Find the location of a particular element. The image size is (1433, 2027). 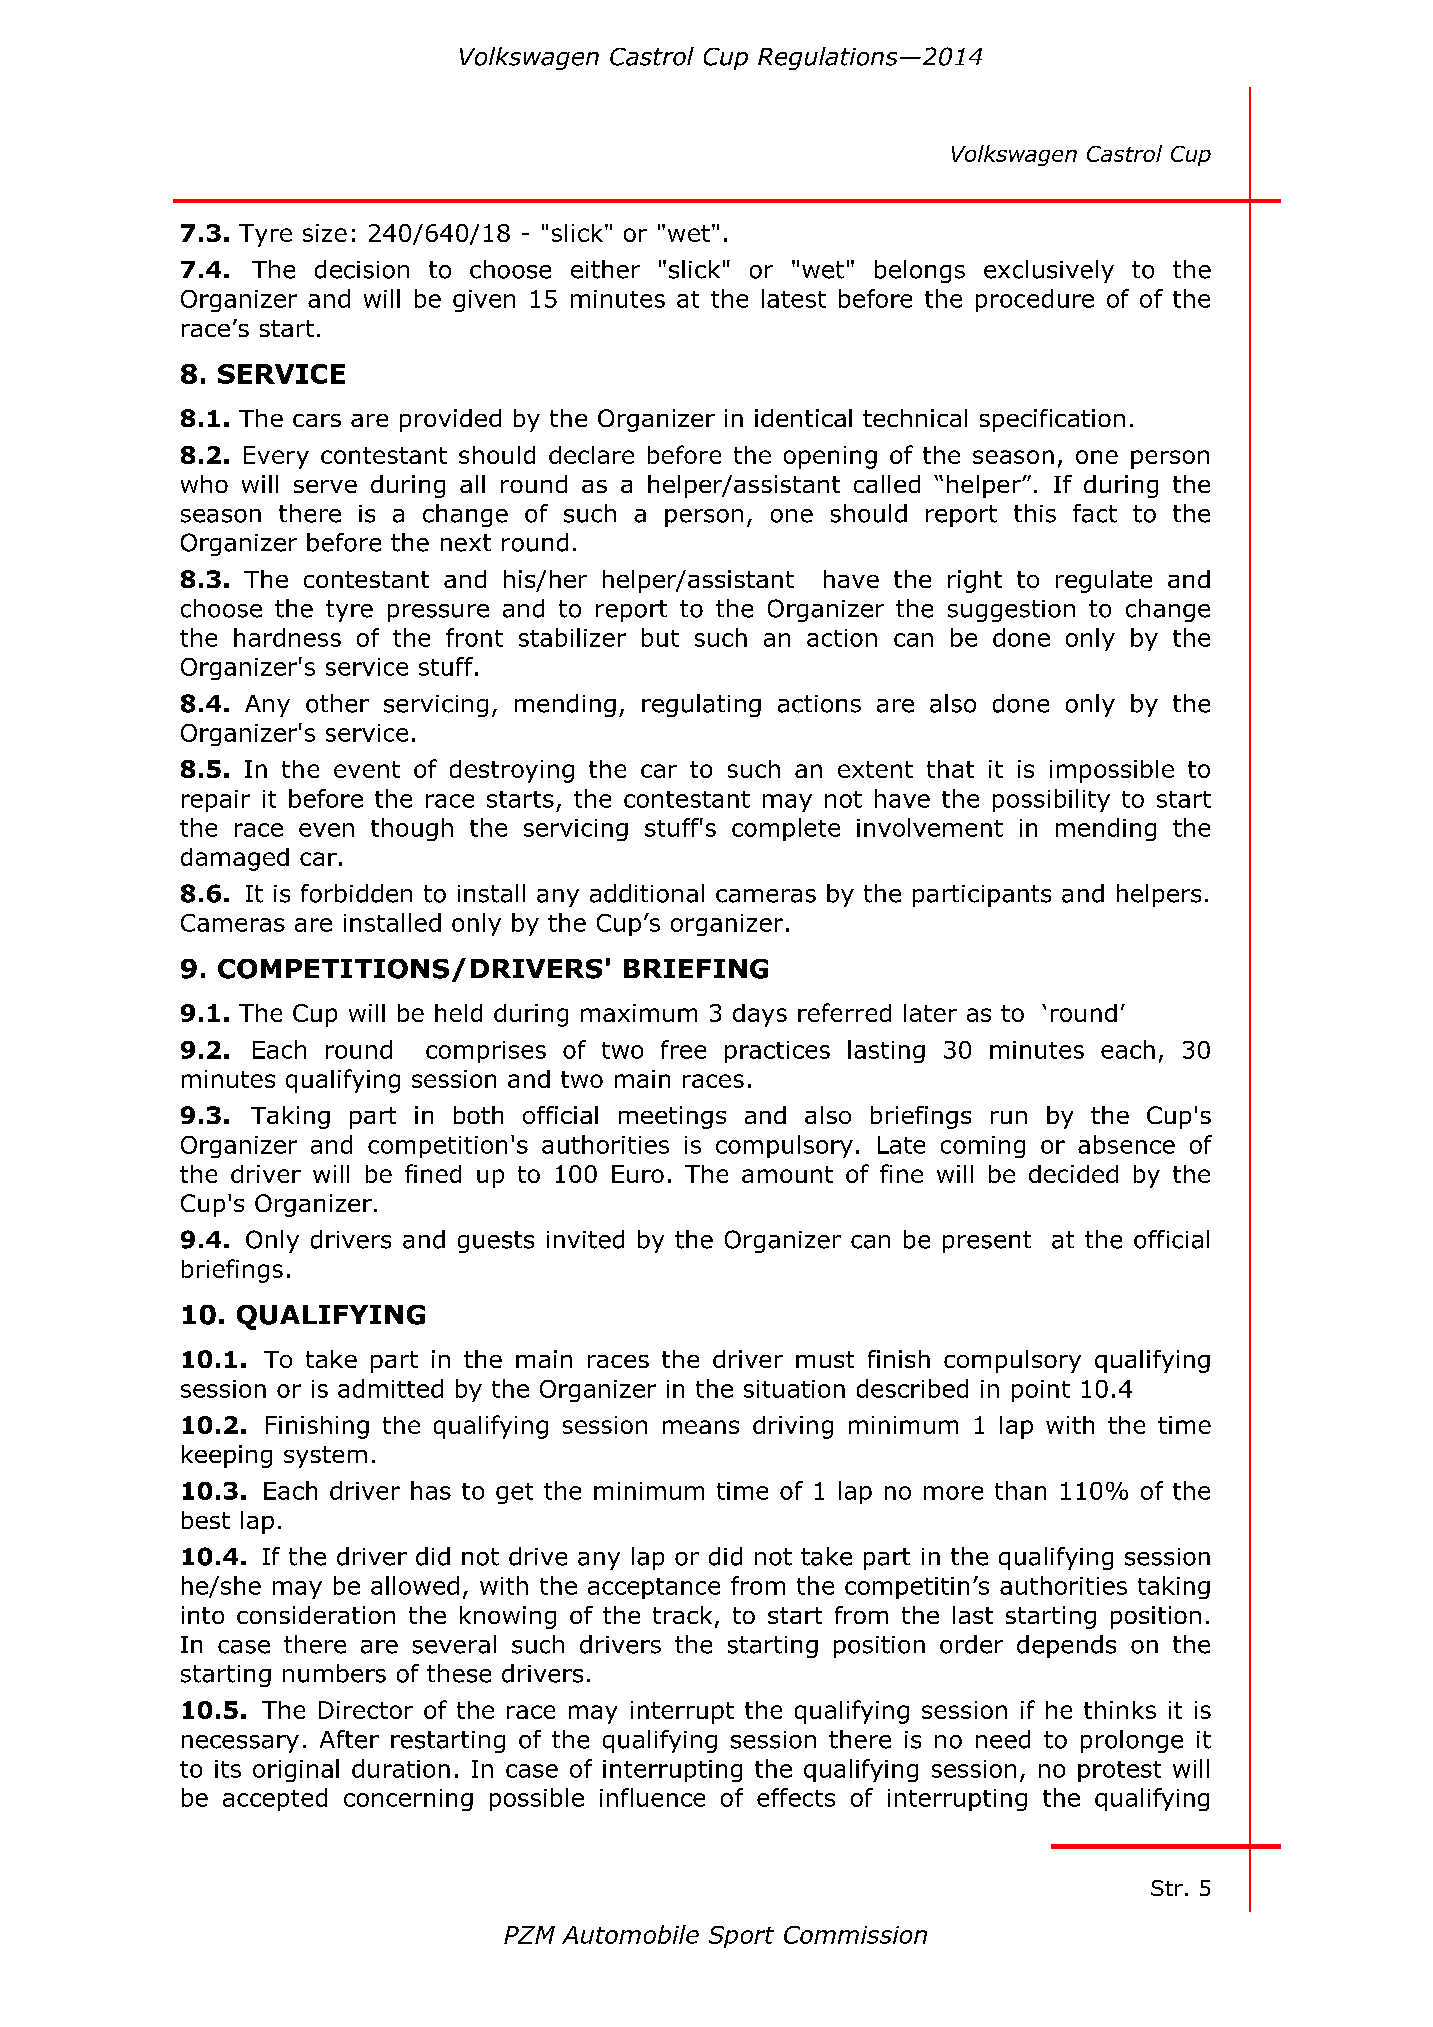

accepted is located at coordinates (275, 1799).
